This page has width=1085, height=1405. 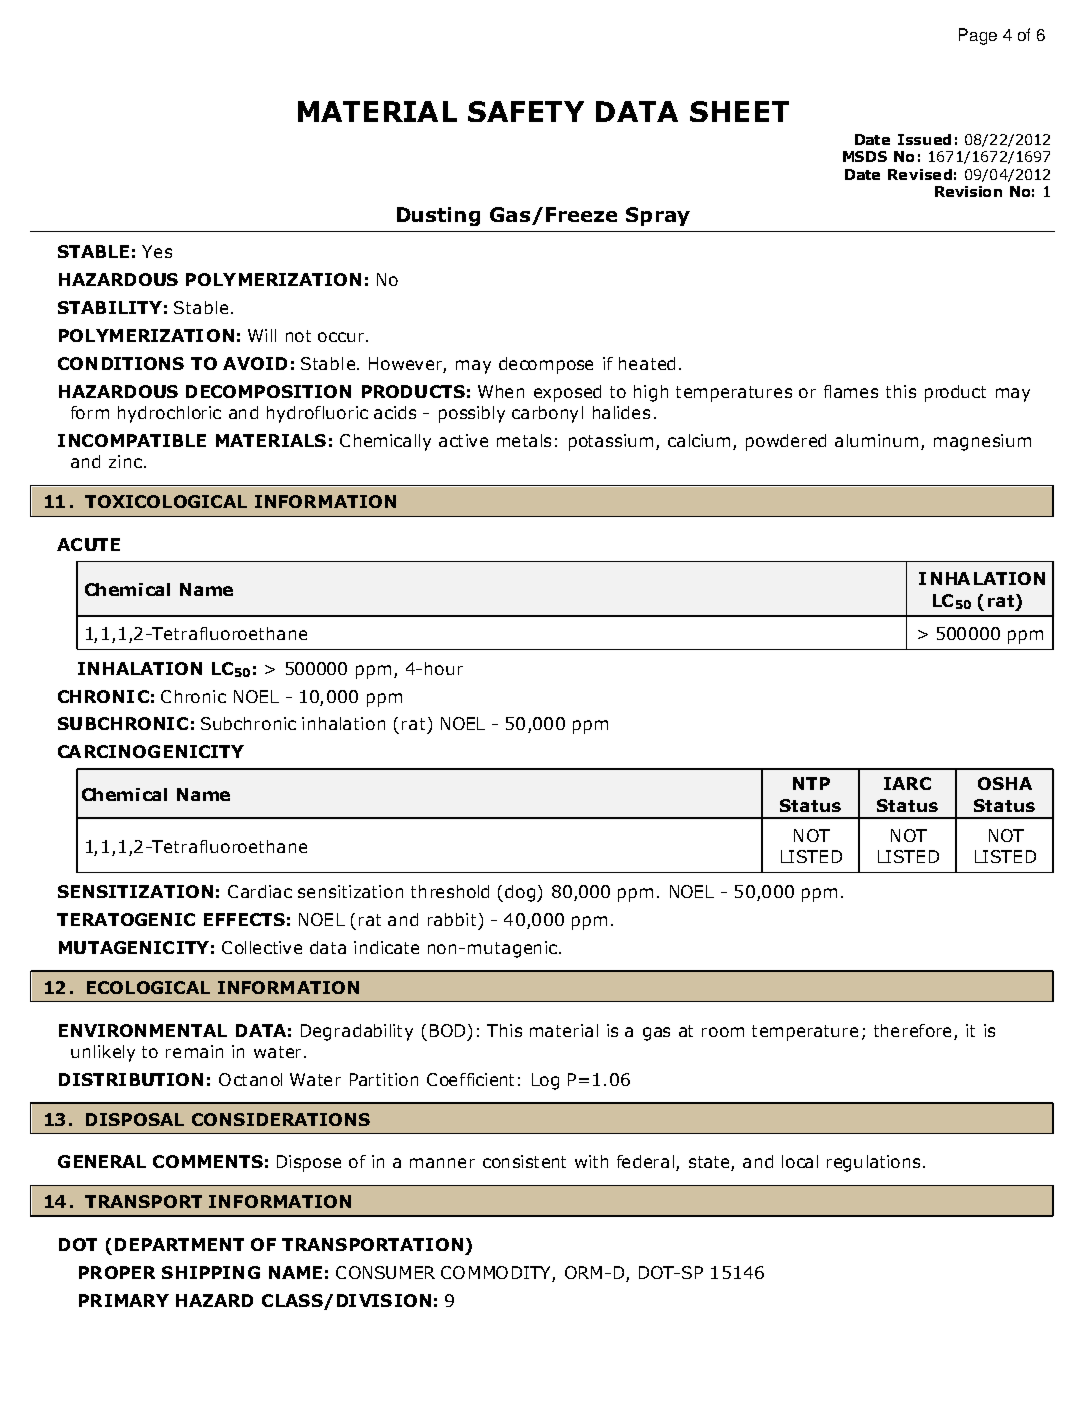 What do you see at coordinates (526, 111) in the page?
I see `SAFETY` at bounding box center [526, 111].
